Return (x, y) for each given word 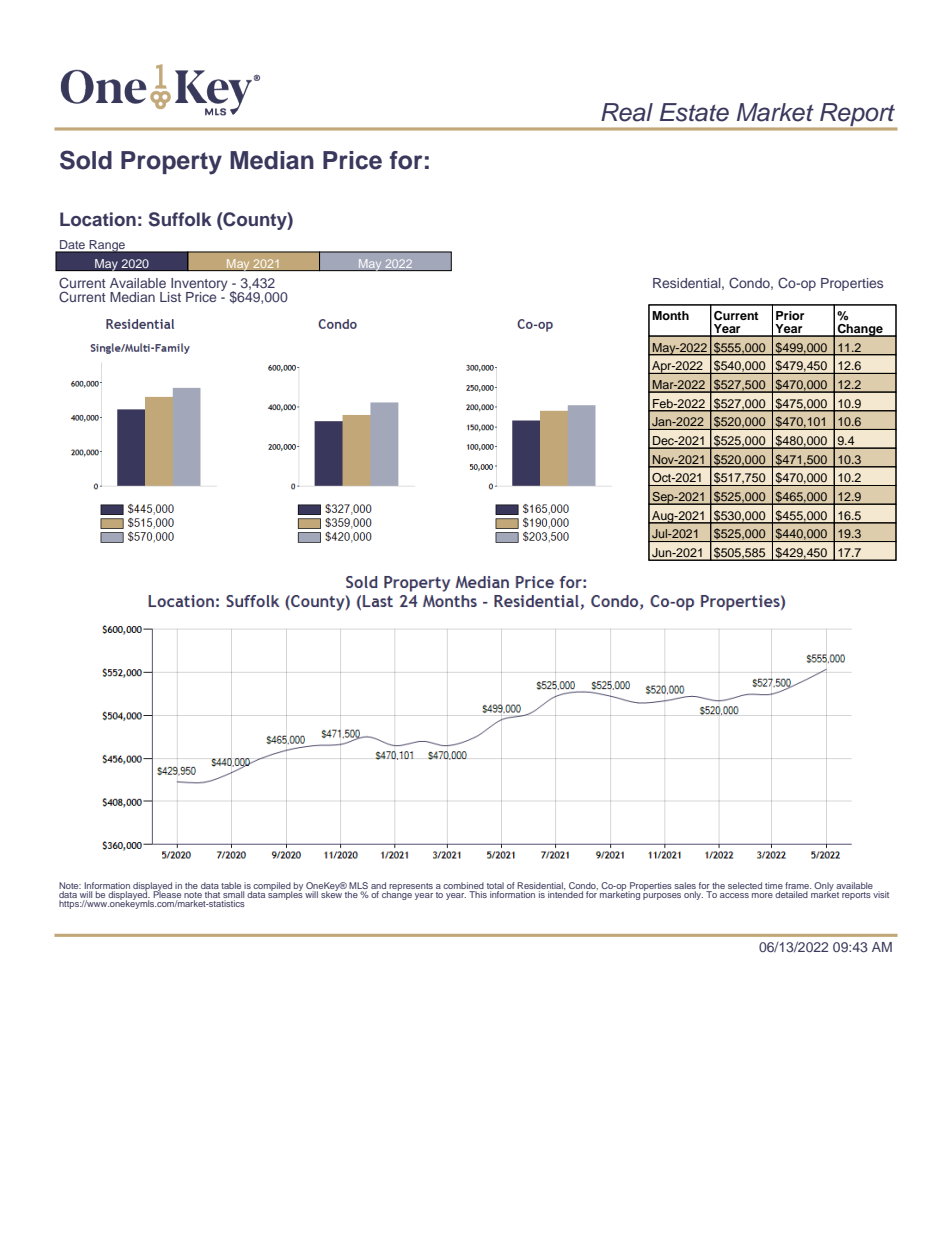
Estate (694, 112)
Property (171, 163)
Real (627, 112)
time (774, 885)
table (231, 885)
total (495, 885)
